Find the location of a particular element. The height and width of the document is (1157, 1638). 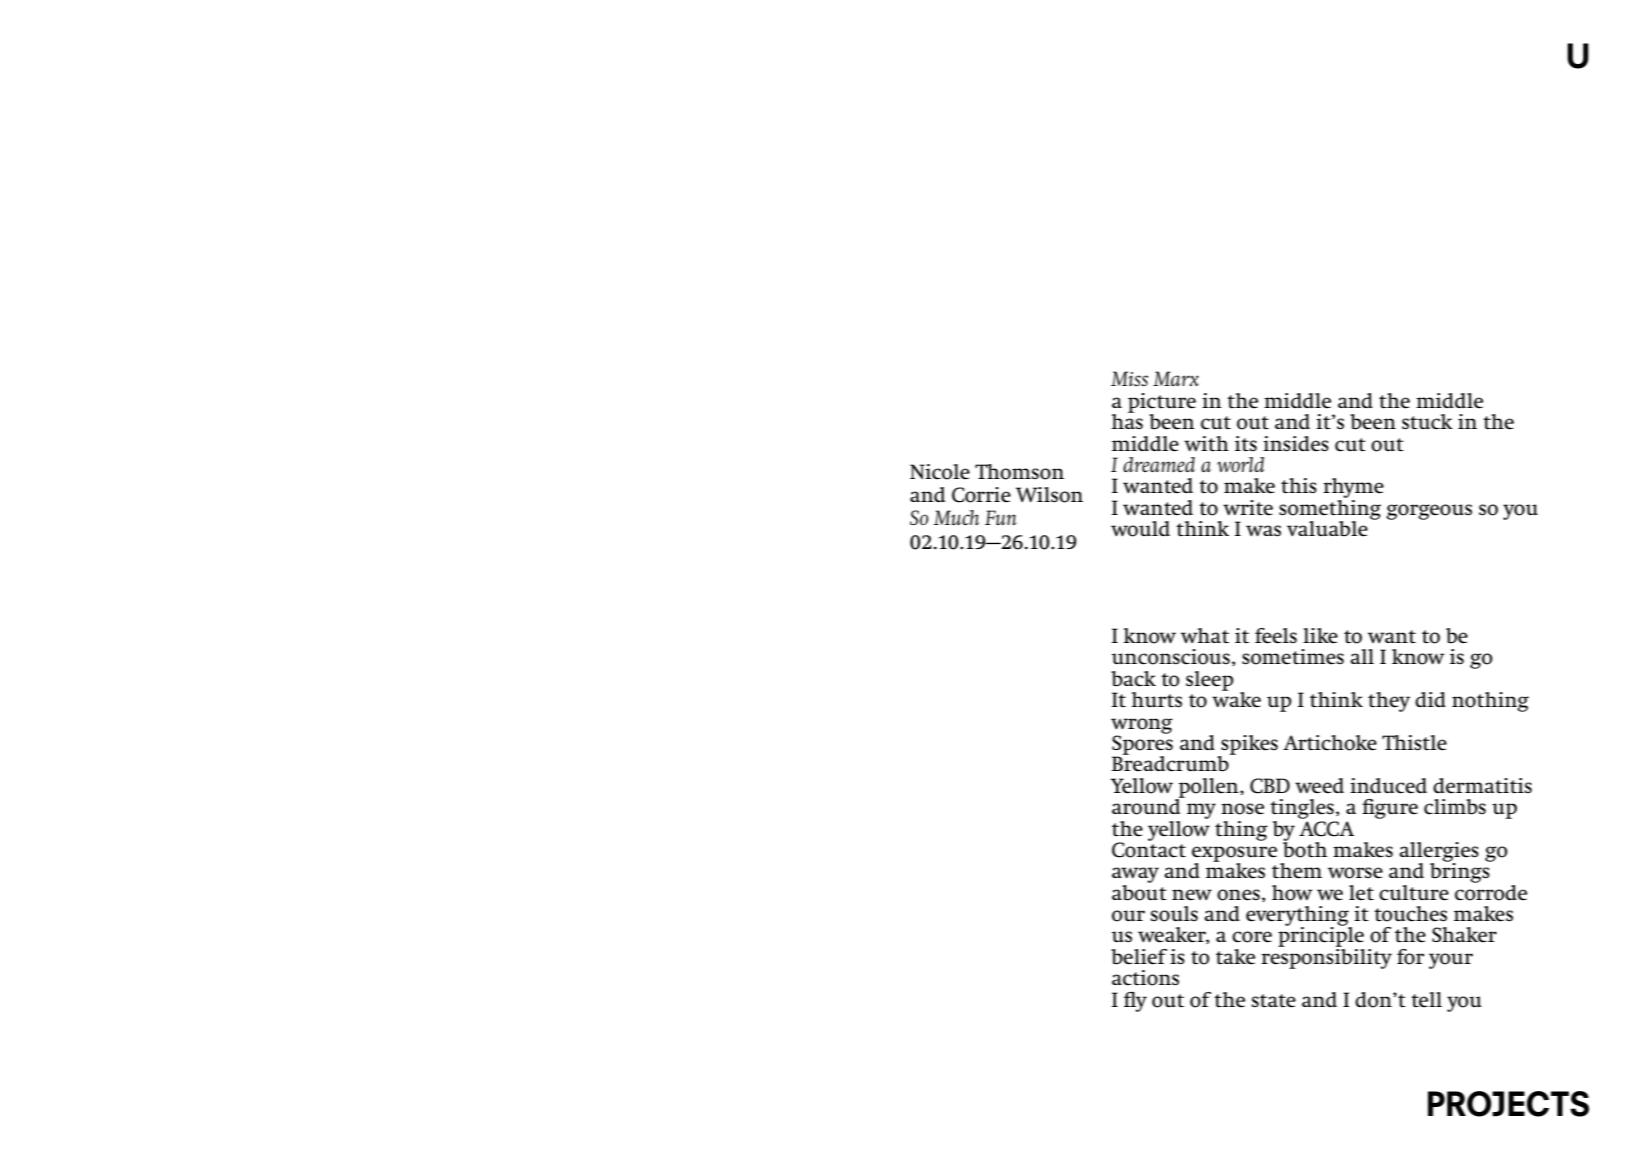

gorgeous is located at coordinates (1429, 512).
